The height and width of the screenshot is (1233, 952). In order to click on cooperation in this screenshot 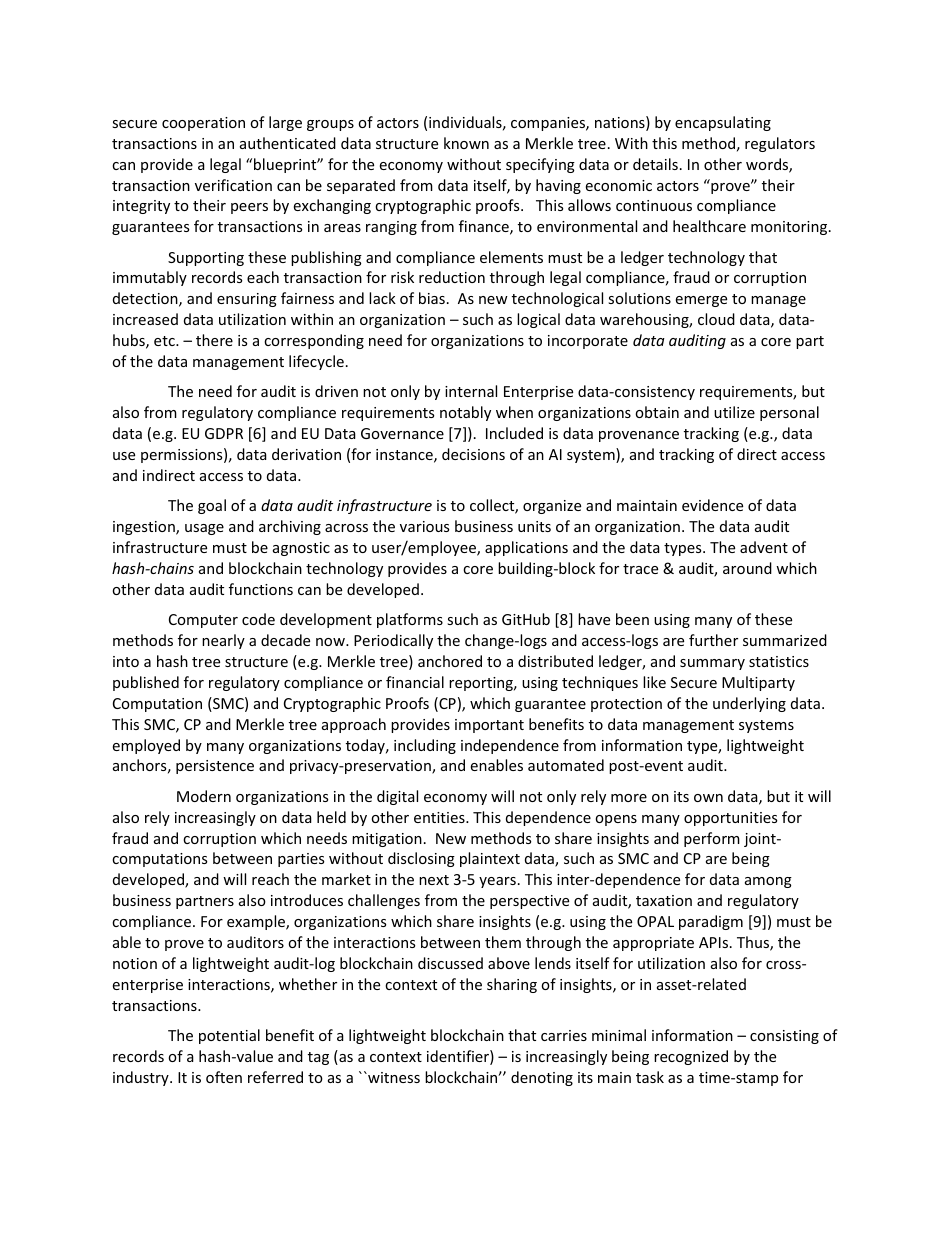, I will do `click(203, 124)`.
